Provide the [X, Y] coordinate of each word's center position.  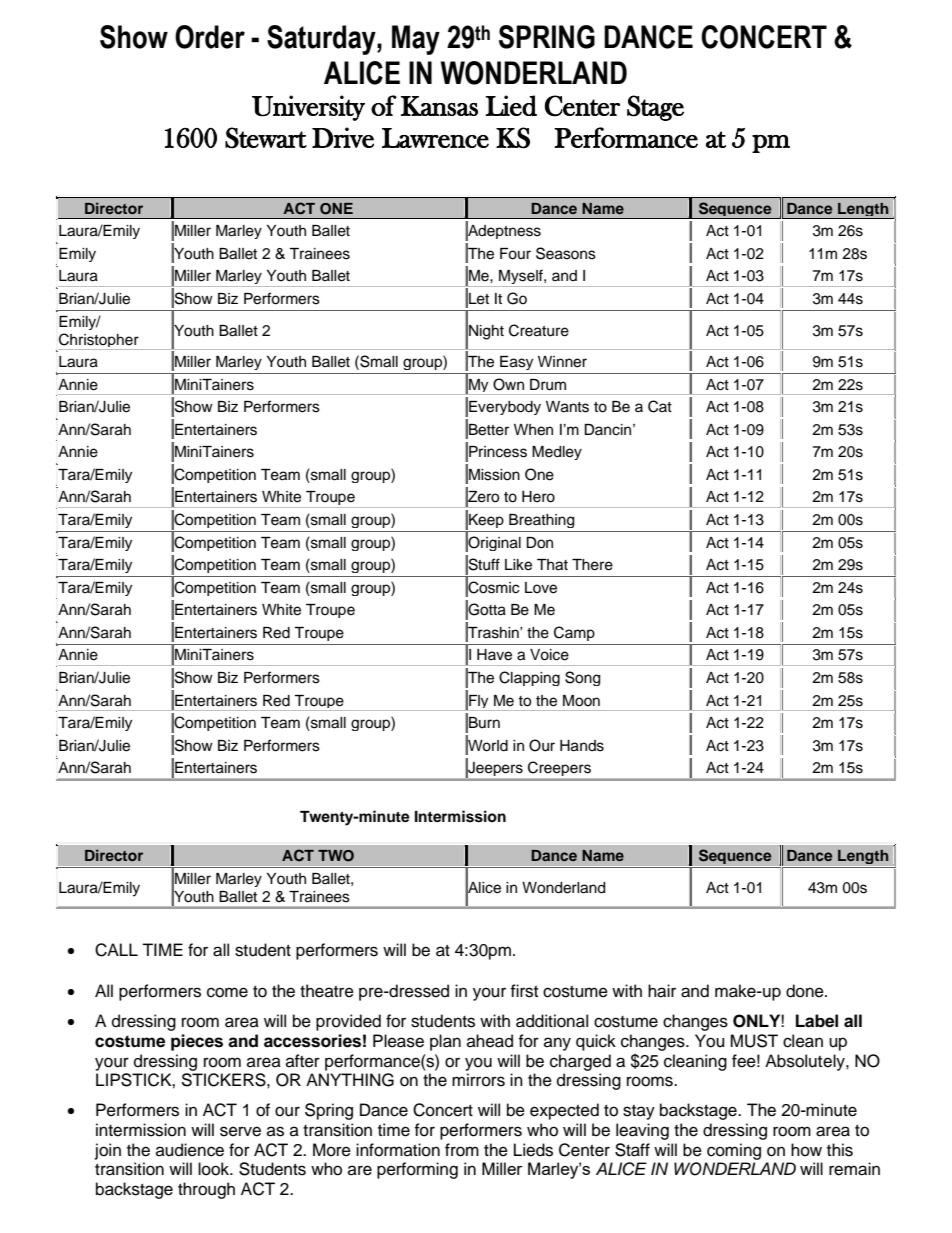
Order [210, 37]
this [840, 1150]
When [533, 430]
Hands [582, 746]
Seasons [566, 253]
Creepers [559, 768]
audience [190, 1150]
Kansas [439, 106]
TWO [336, 856]
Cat [660, 406]
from [462, 1150]
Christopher [99, 341]
